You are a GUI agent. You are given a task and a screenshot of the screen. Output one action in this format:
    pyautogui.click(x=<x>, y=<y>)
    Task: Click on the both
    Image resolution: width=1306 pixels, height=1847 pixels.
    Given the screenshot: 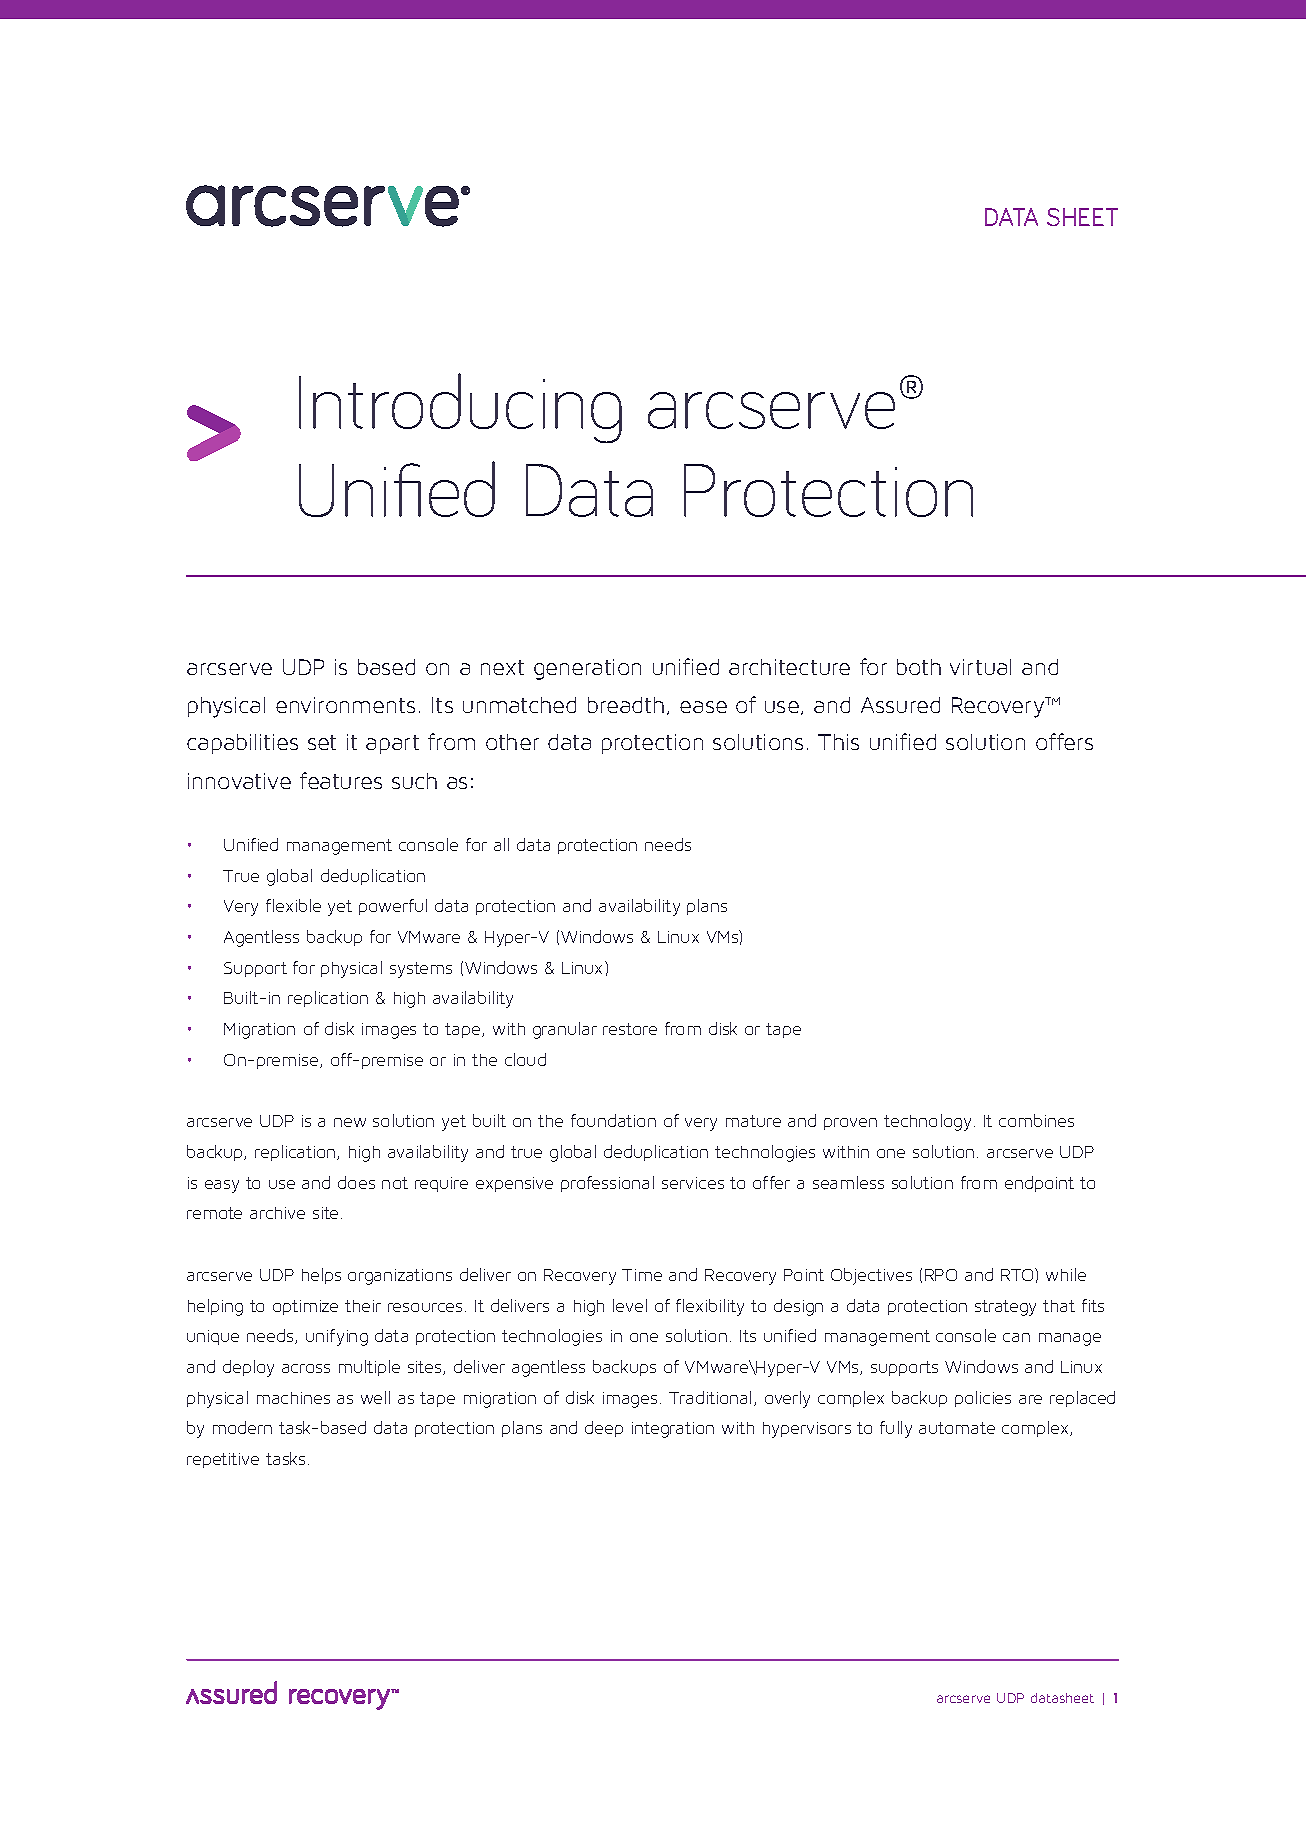 What is the action you would take?
    pyautogui.click(x=919, y=667)
